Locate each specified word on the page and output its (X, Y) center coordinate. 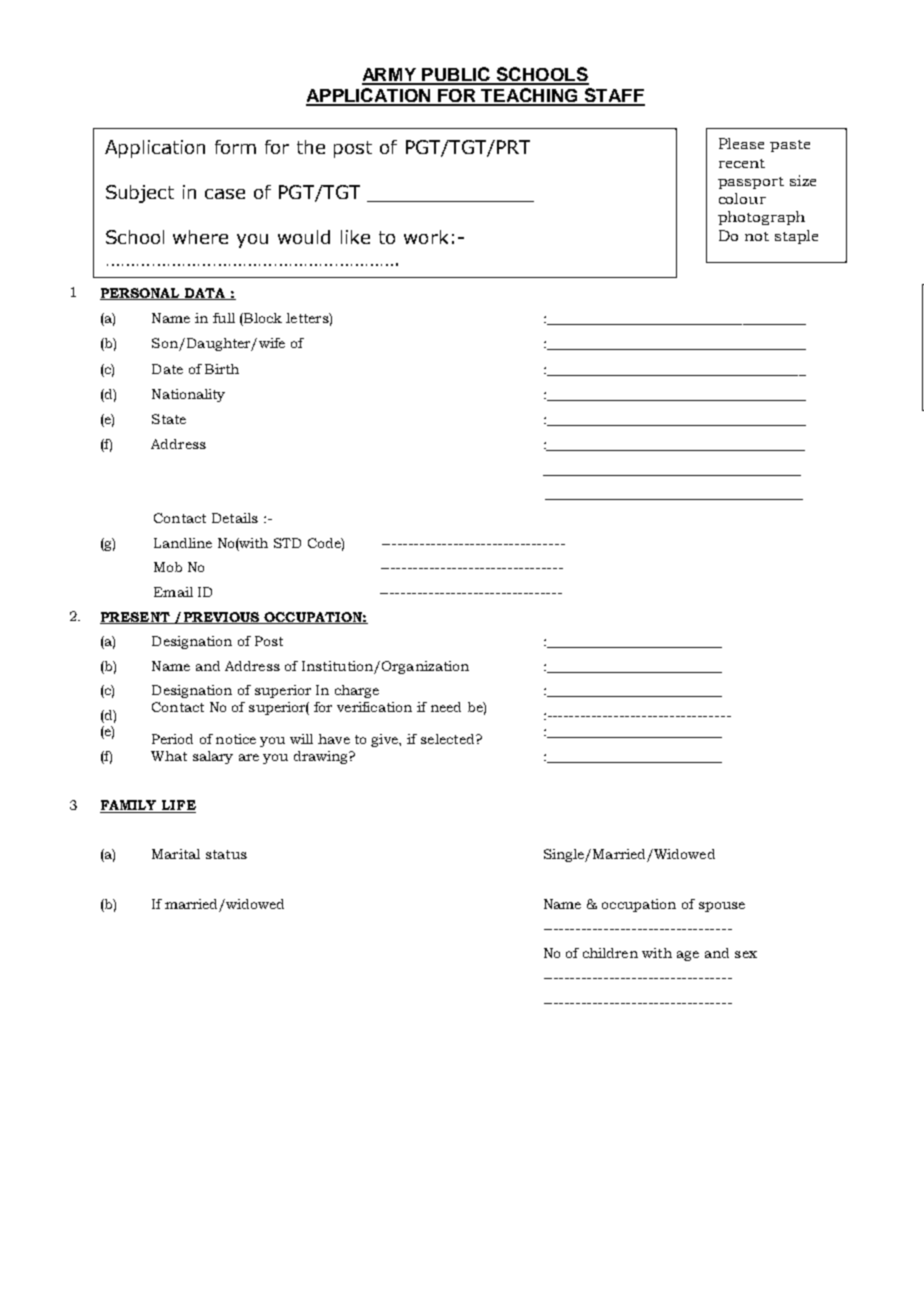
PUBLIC (456, 75)
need (446, 707)
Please (741, 143)
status (226, 854)
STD (287, 543)
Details (235, 518)
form (235, 147)
